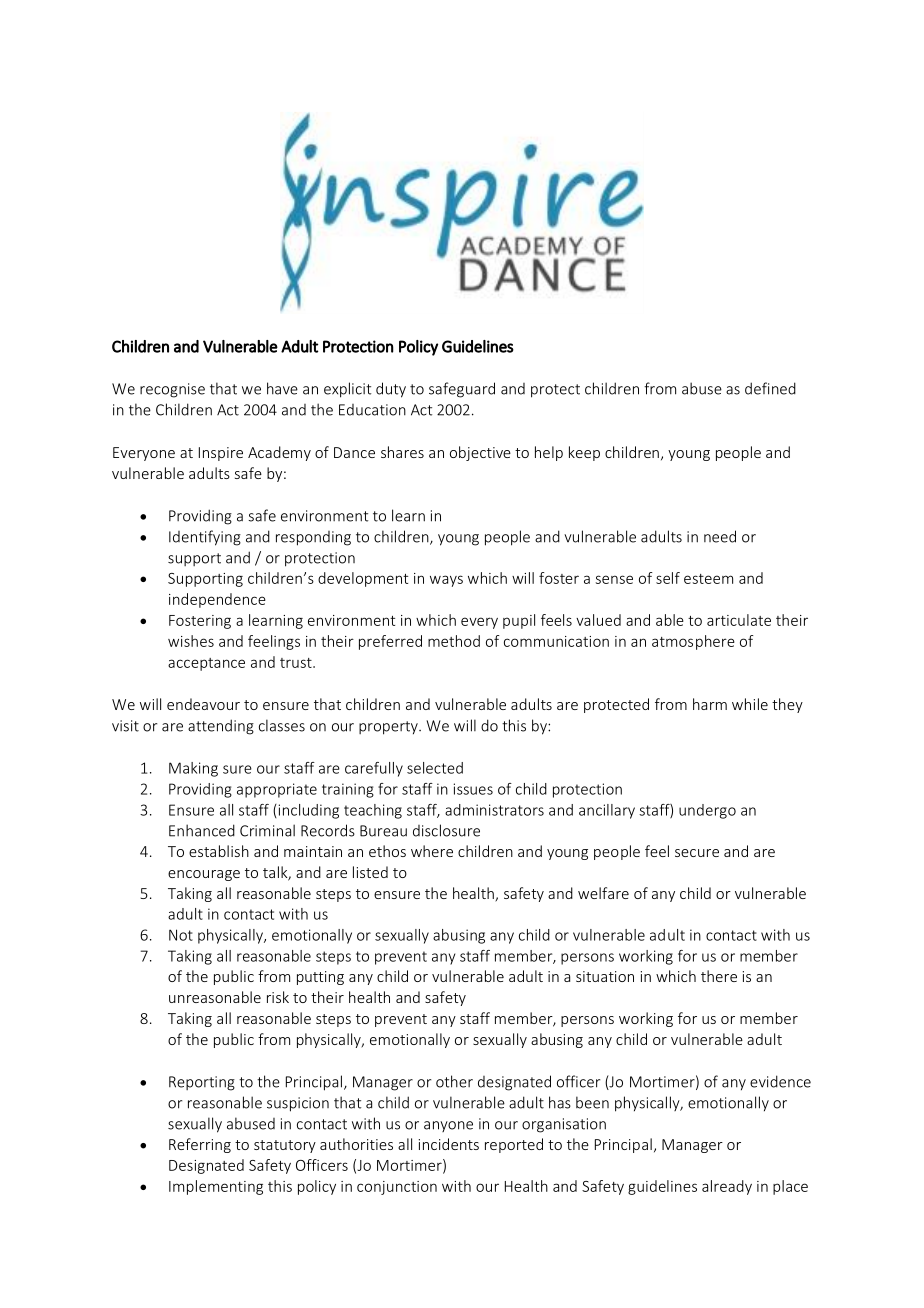 Image resolution: width=924 pixels, height=1308 pixels. What do you see at coordinates (200, 1145) in the screenshot?
I see `Referring` at bounding box center [200, 1145].
